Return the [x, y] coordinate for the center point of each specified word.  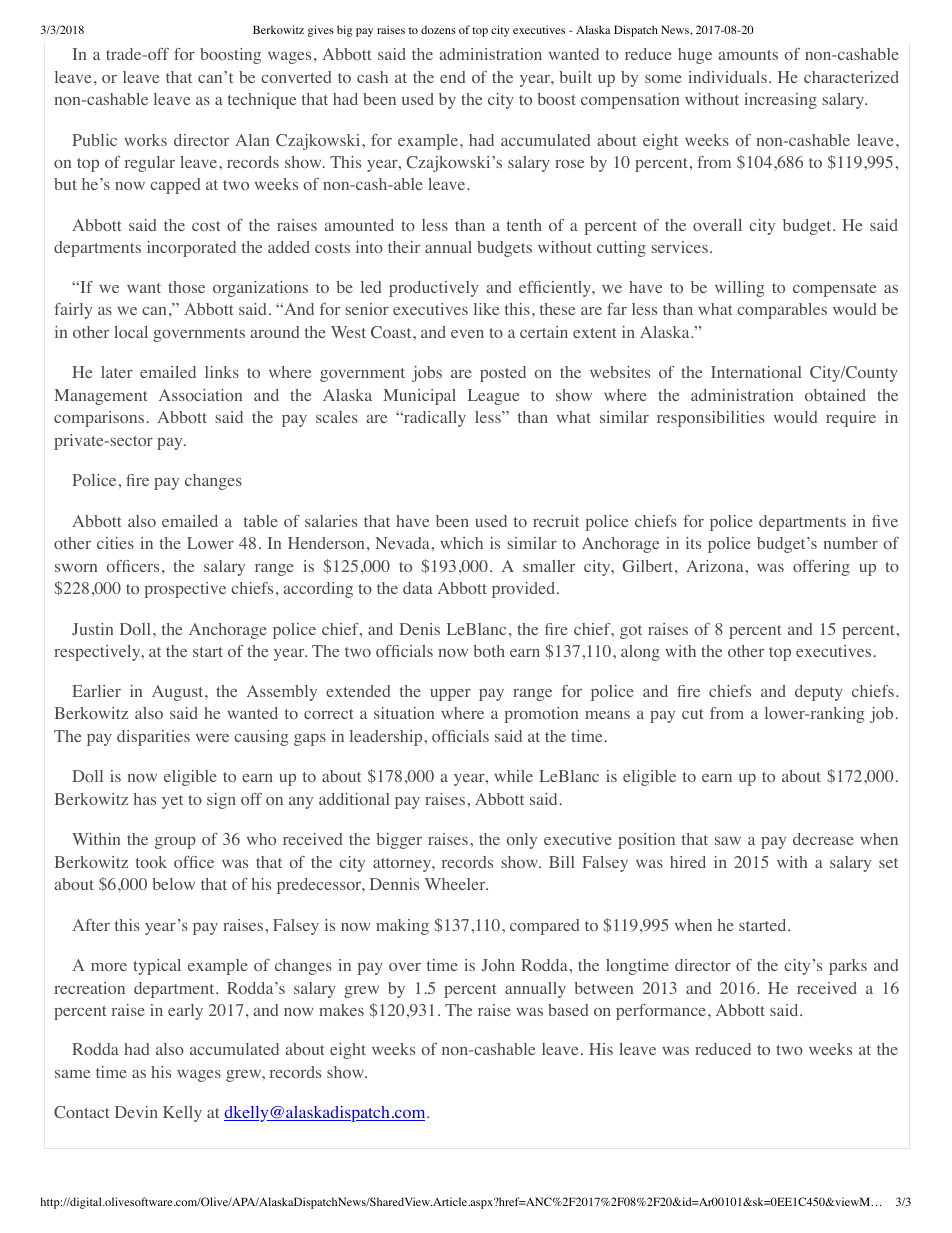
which [461, 543]
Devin [136, 1112]
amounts [748, 55]
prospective [185, 590]
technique [262, 101]
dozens [438, 29]
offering [821, 568]
